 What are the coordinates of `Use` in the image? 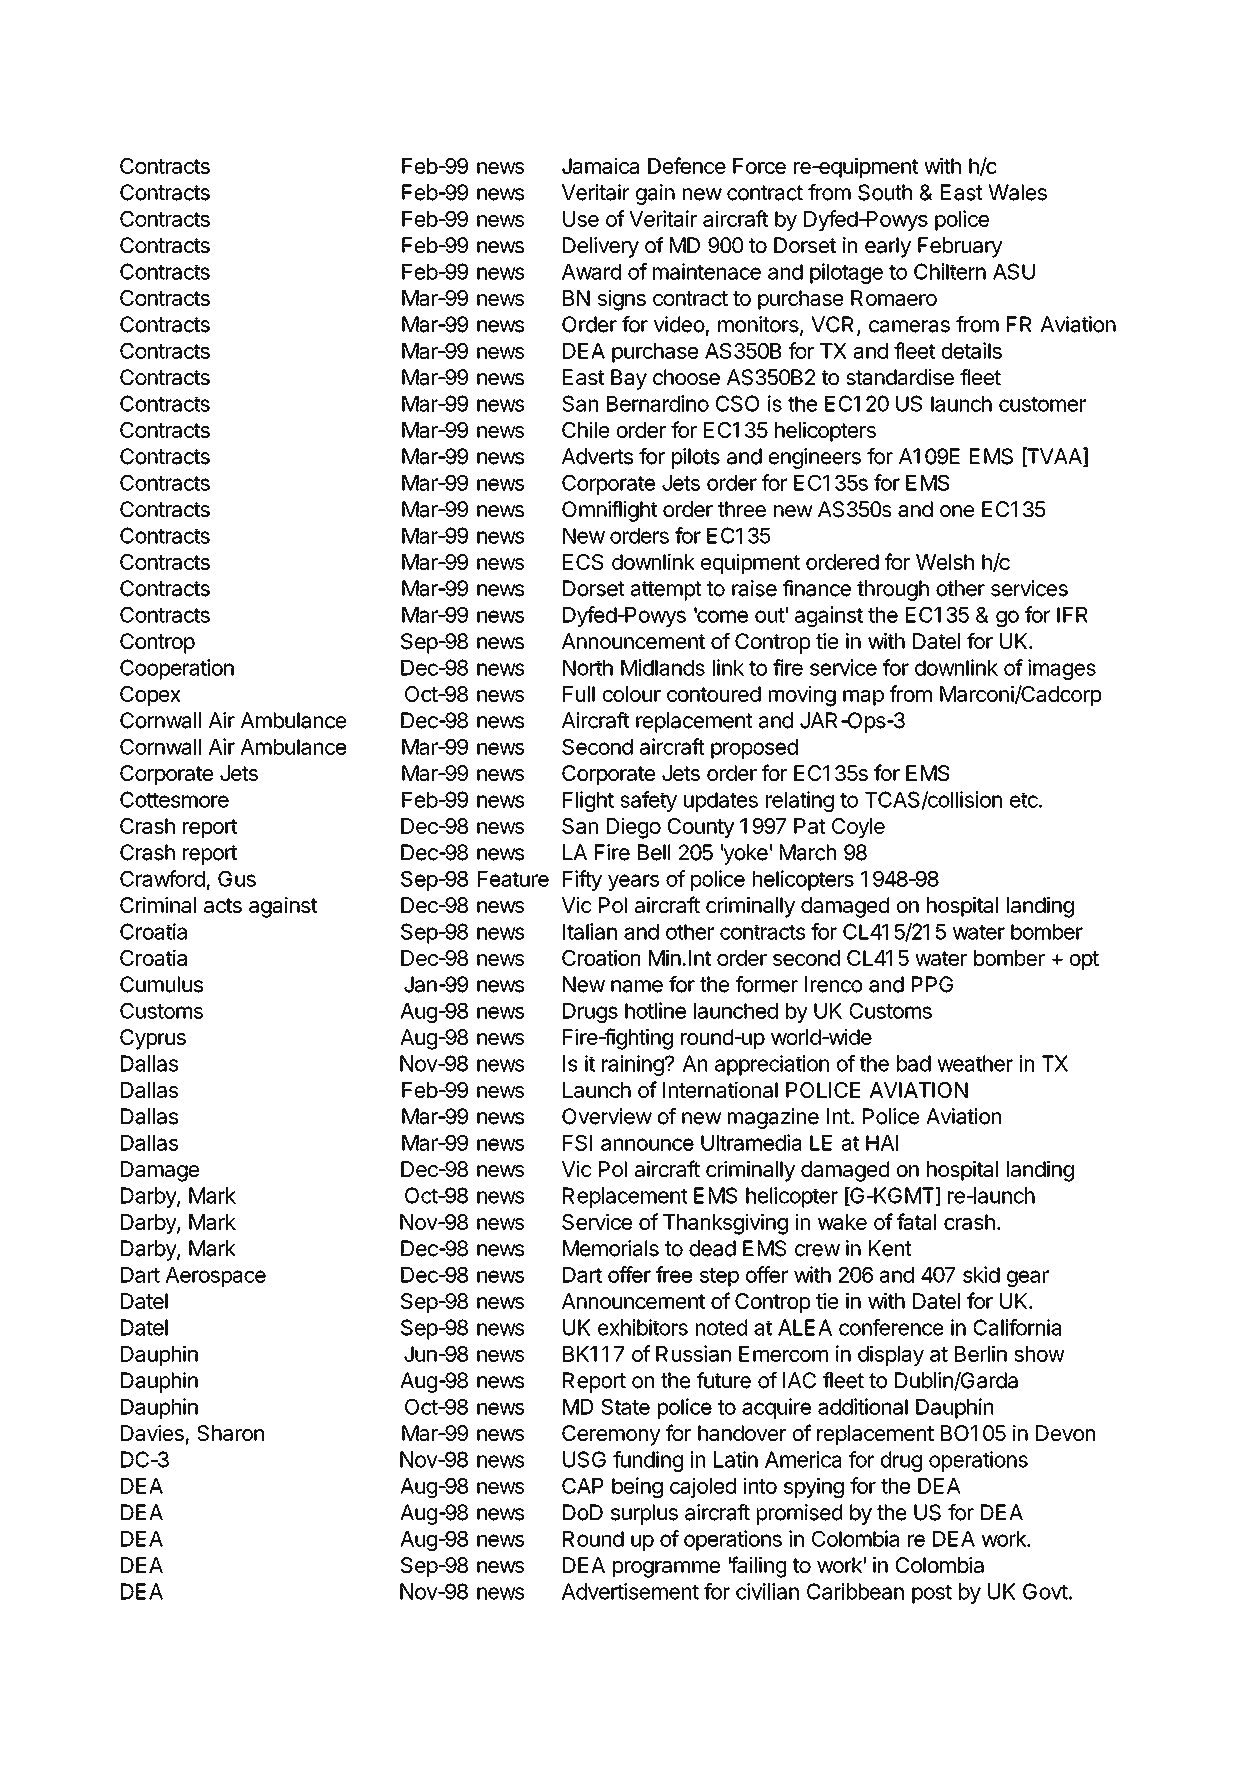 It's located at (581, 219).
